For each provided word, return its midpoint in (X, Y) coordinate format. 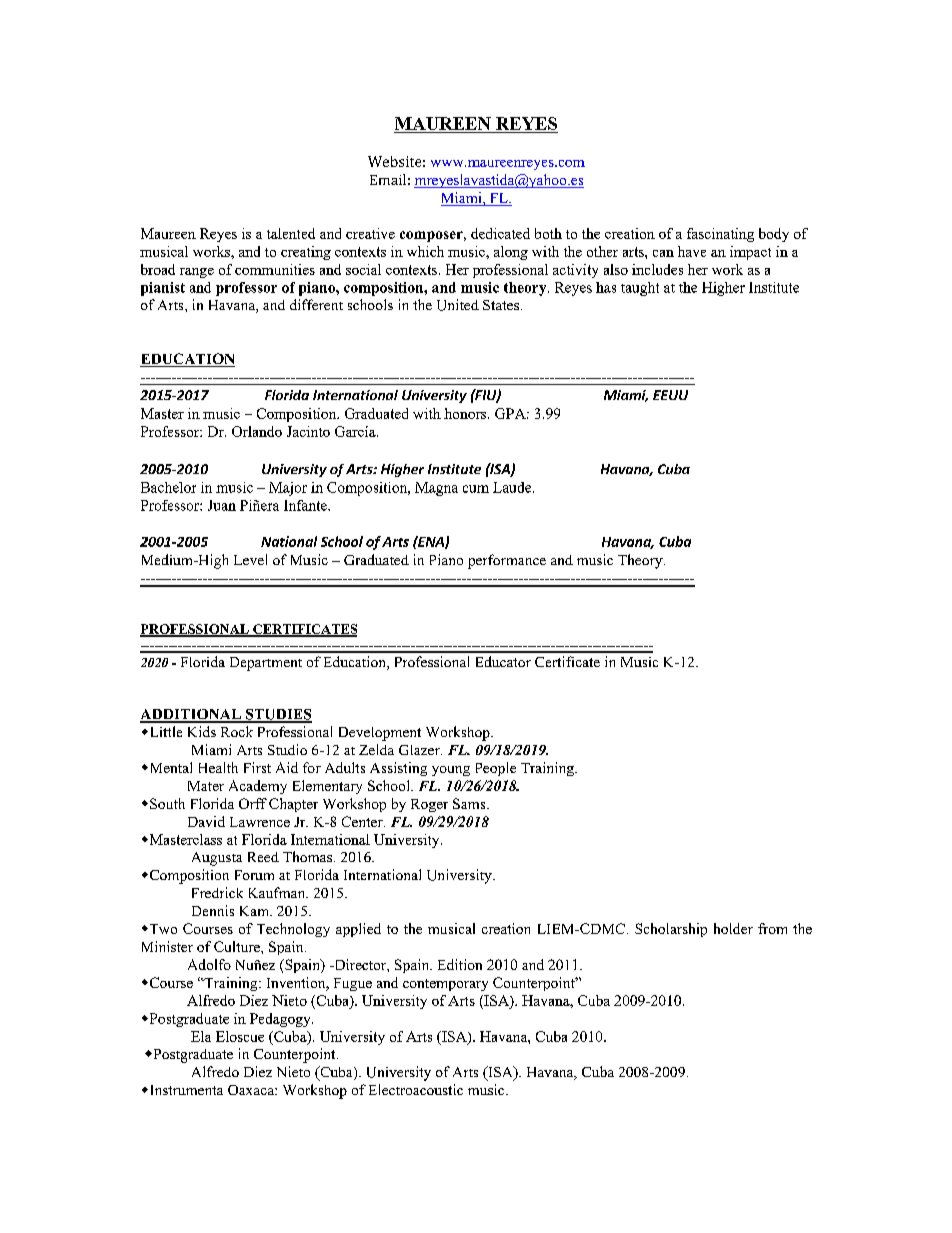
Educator (503, 661)
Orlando (257, 431)
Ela (201, 1036)
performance (507, 561)
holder (733, 928)
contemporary (445, 985)
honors (466, 413)
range (197, 273)
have (692, 251)
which (425, 251)
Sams (470, 803)
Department (266, 664)
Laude (513, 487)
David (206, 821)
